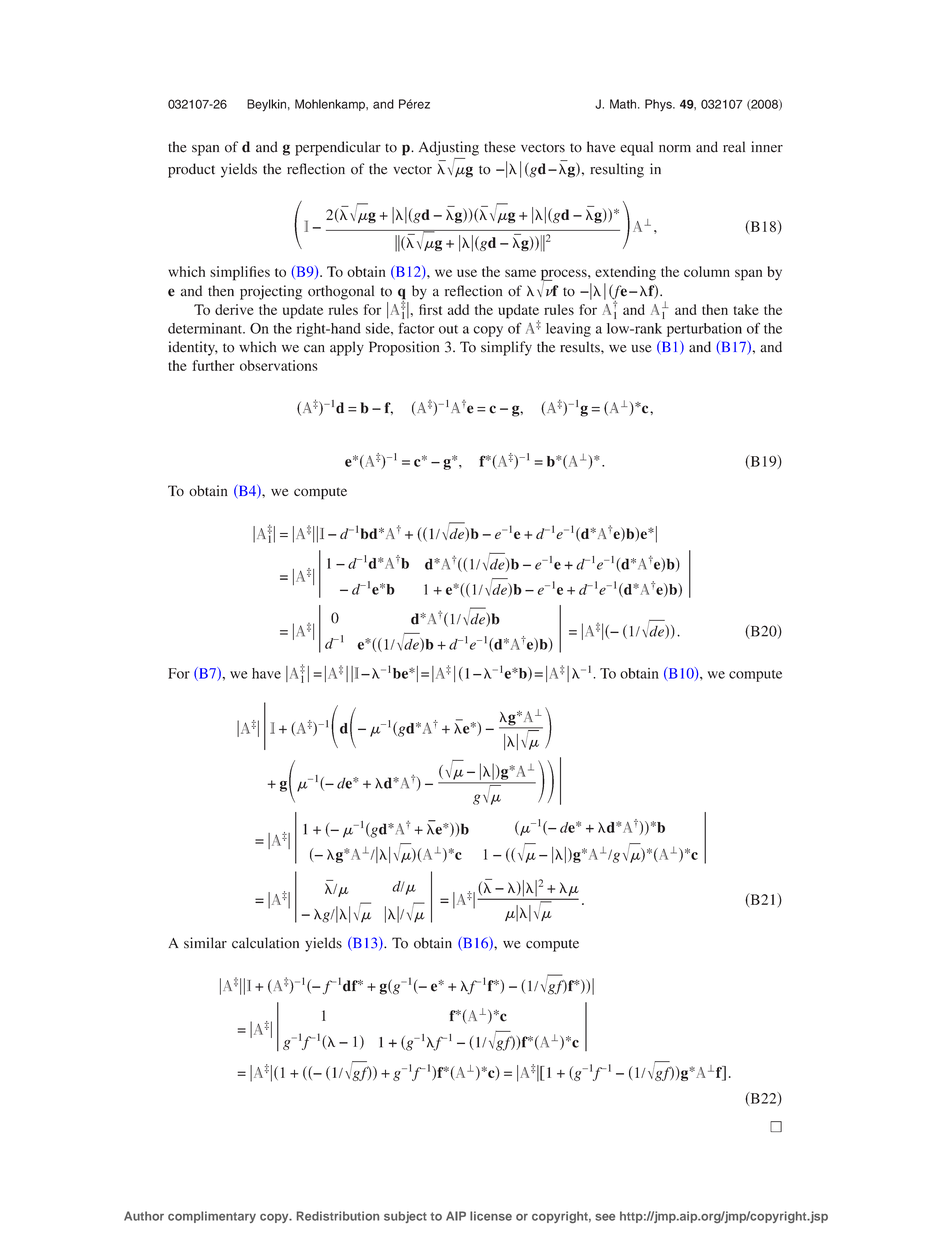  I want to click on norm, so click(675, 149).
